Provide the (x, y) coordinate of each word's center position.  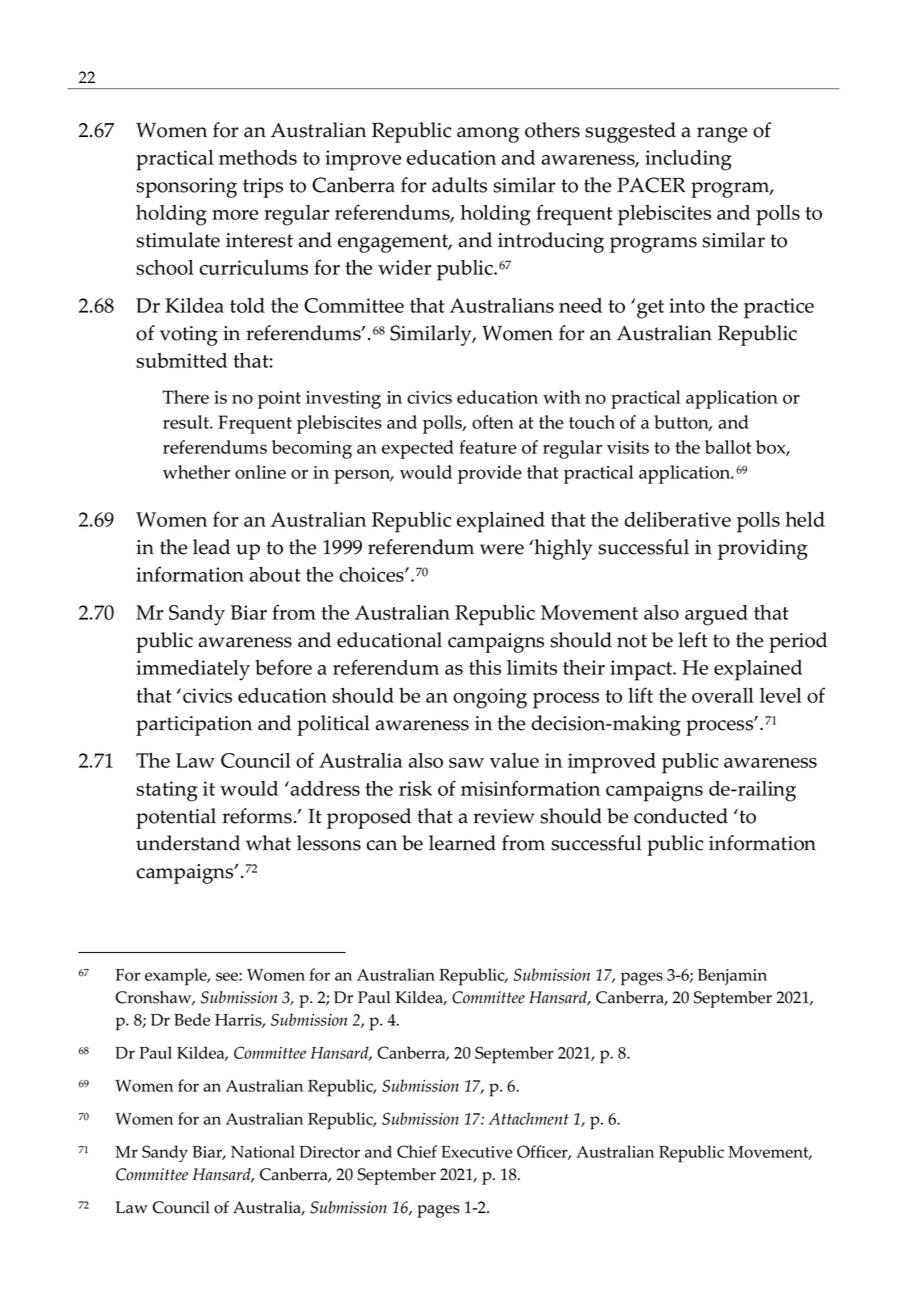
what (268, 843)
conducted (681, 816)
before (283, 667)
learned (462, 843)
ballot (728, 447)
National (263, 1151)
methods (258, 157)
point (279, 400)
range (722, 135)
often (493, 422)
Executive (477, 1152)
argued (716, 615)
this (485, 667)
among (488, 135)
